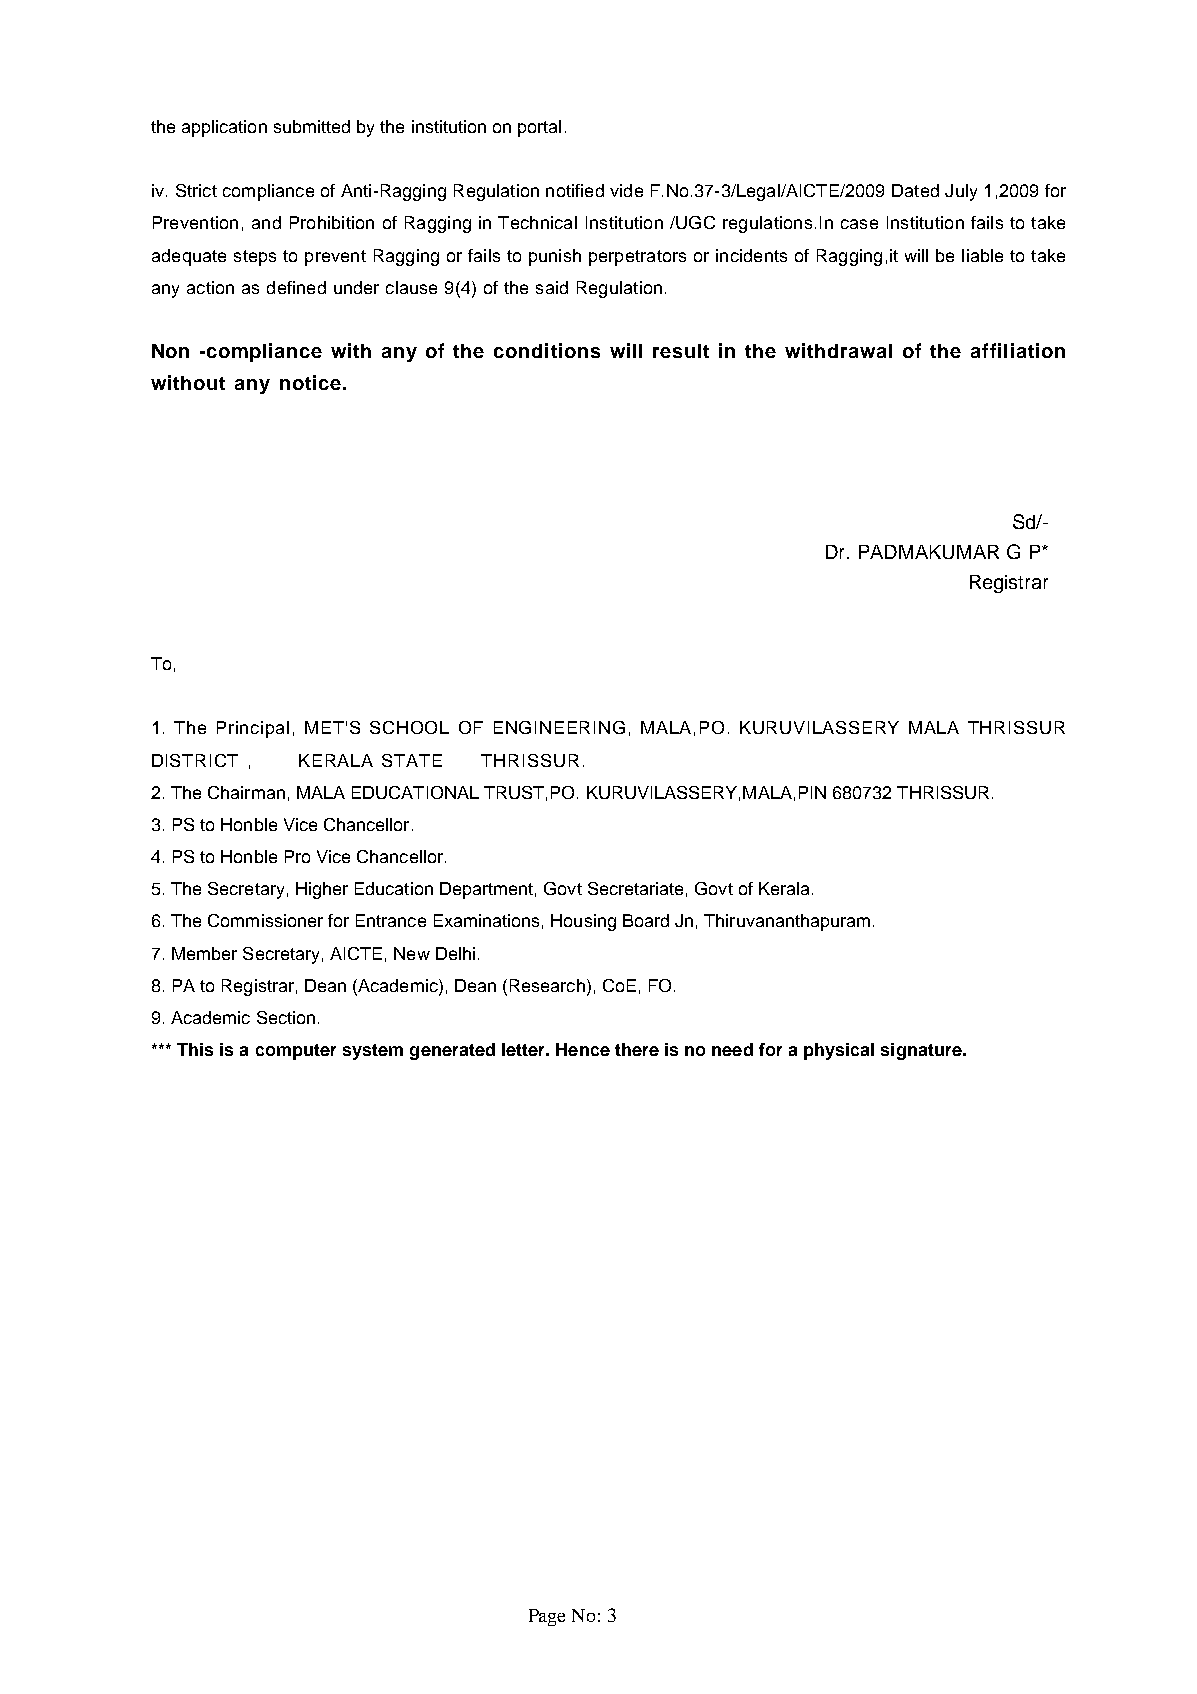  Describe the element at coordinates (296, 1052) in the screenshot. I see `computer` at that location.
